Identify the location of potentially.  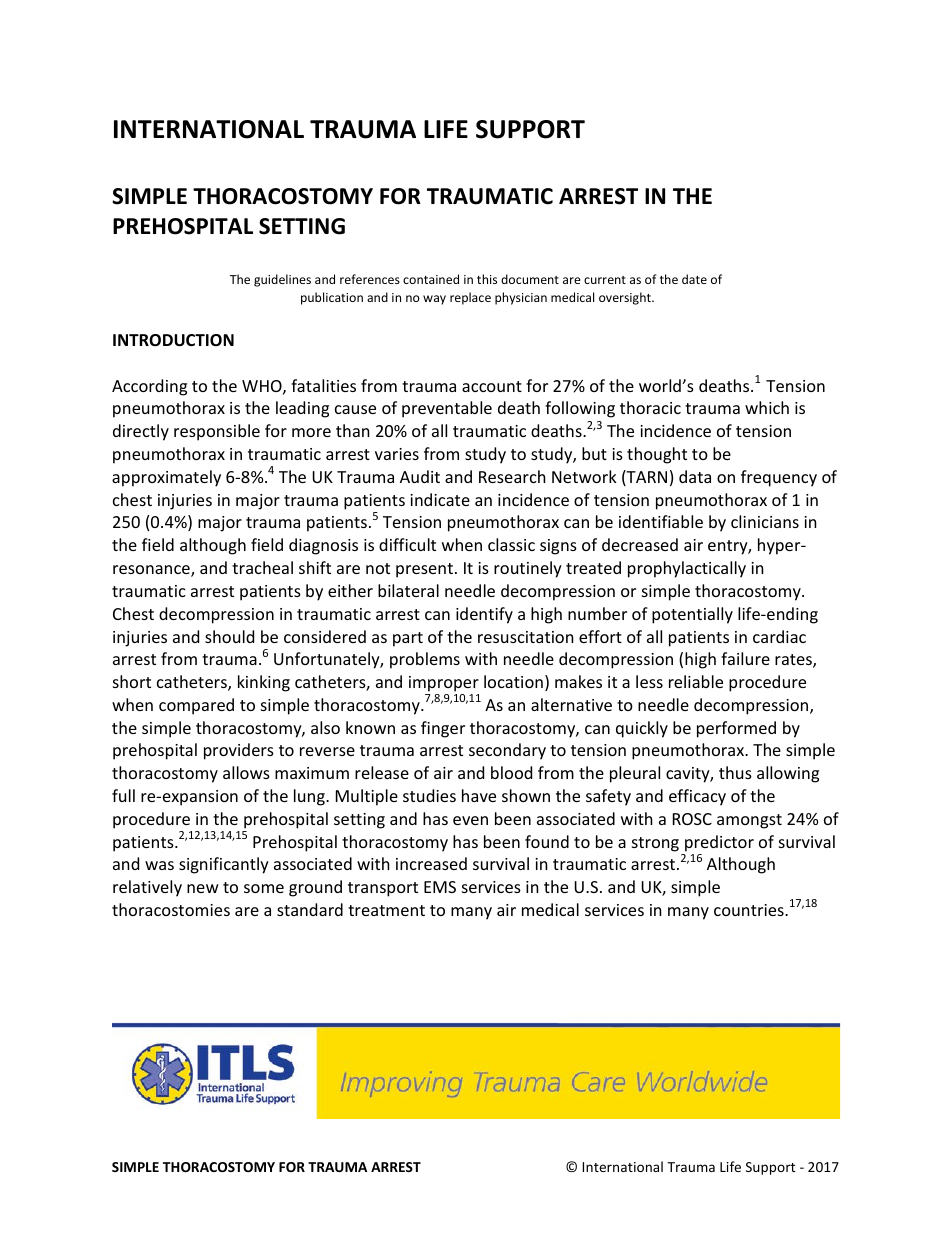
(692, 615).
